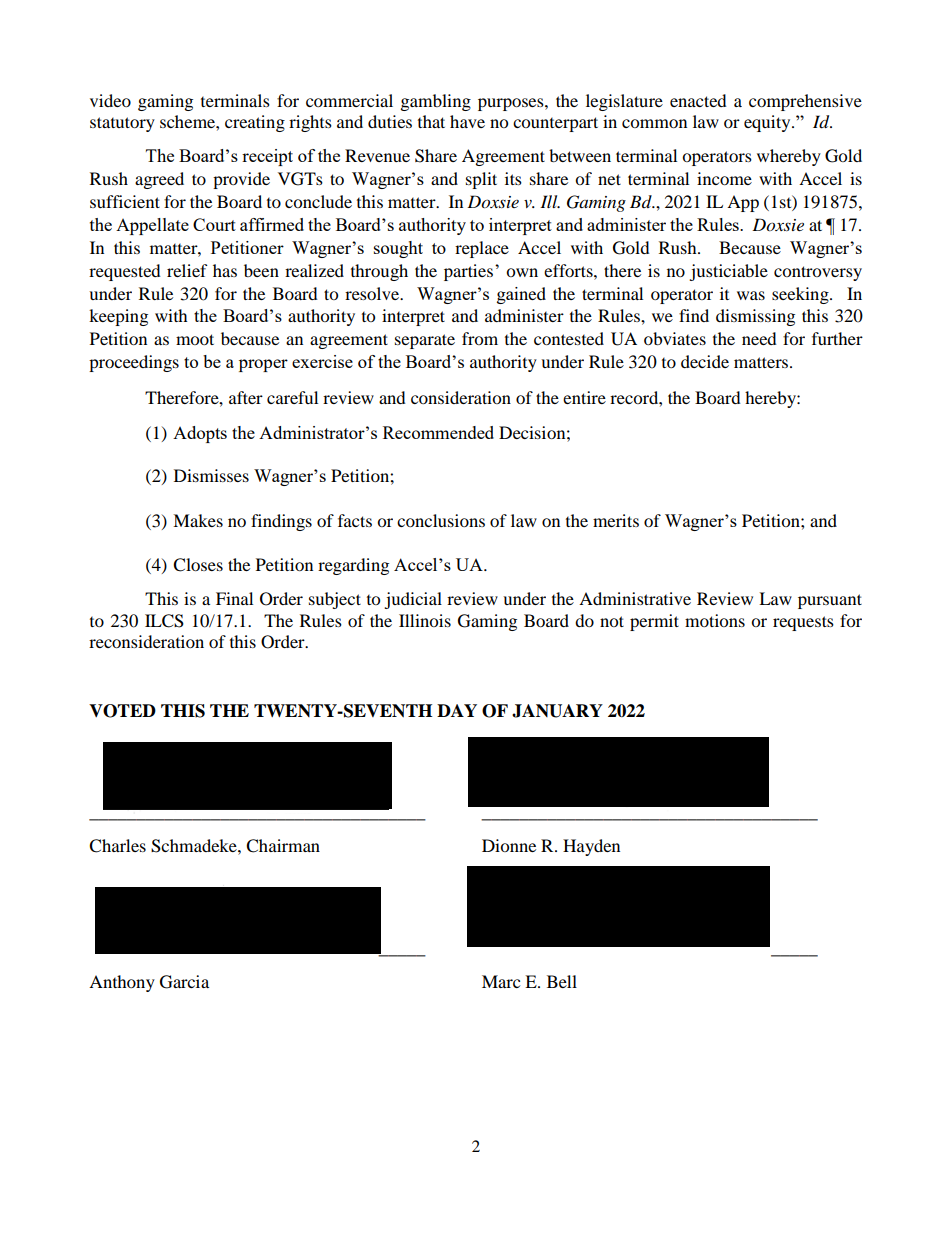 The width and height of the screenshot is (952, 1233). Describe the element at coordinates (184, 982) in the screenshot. I see `Garcia` at that location.
